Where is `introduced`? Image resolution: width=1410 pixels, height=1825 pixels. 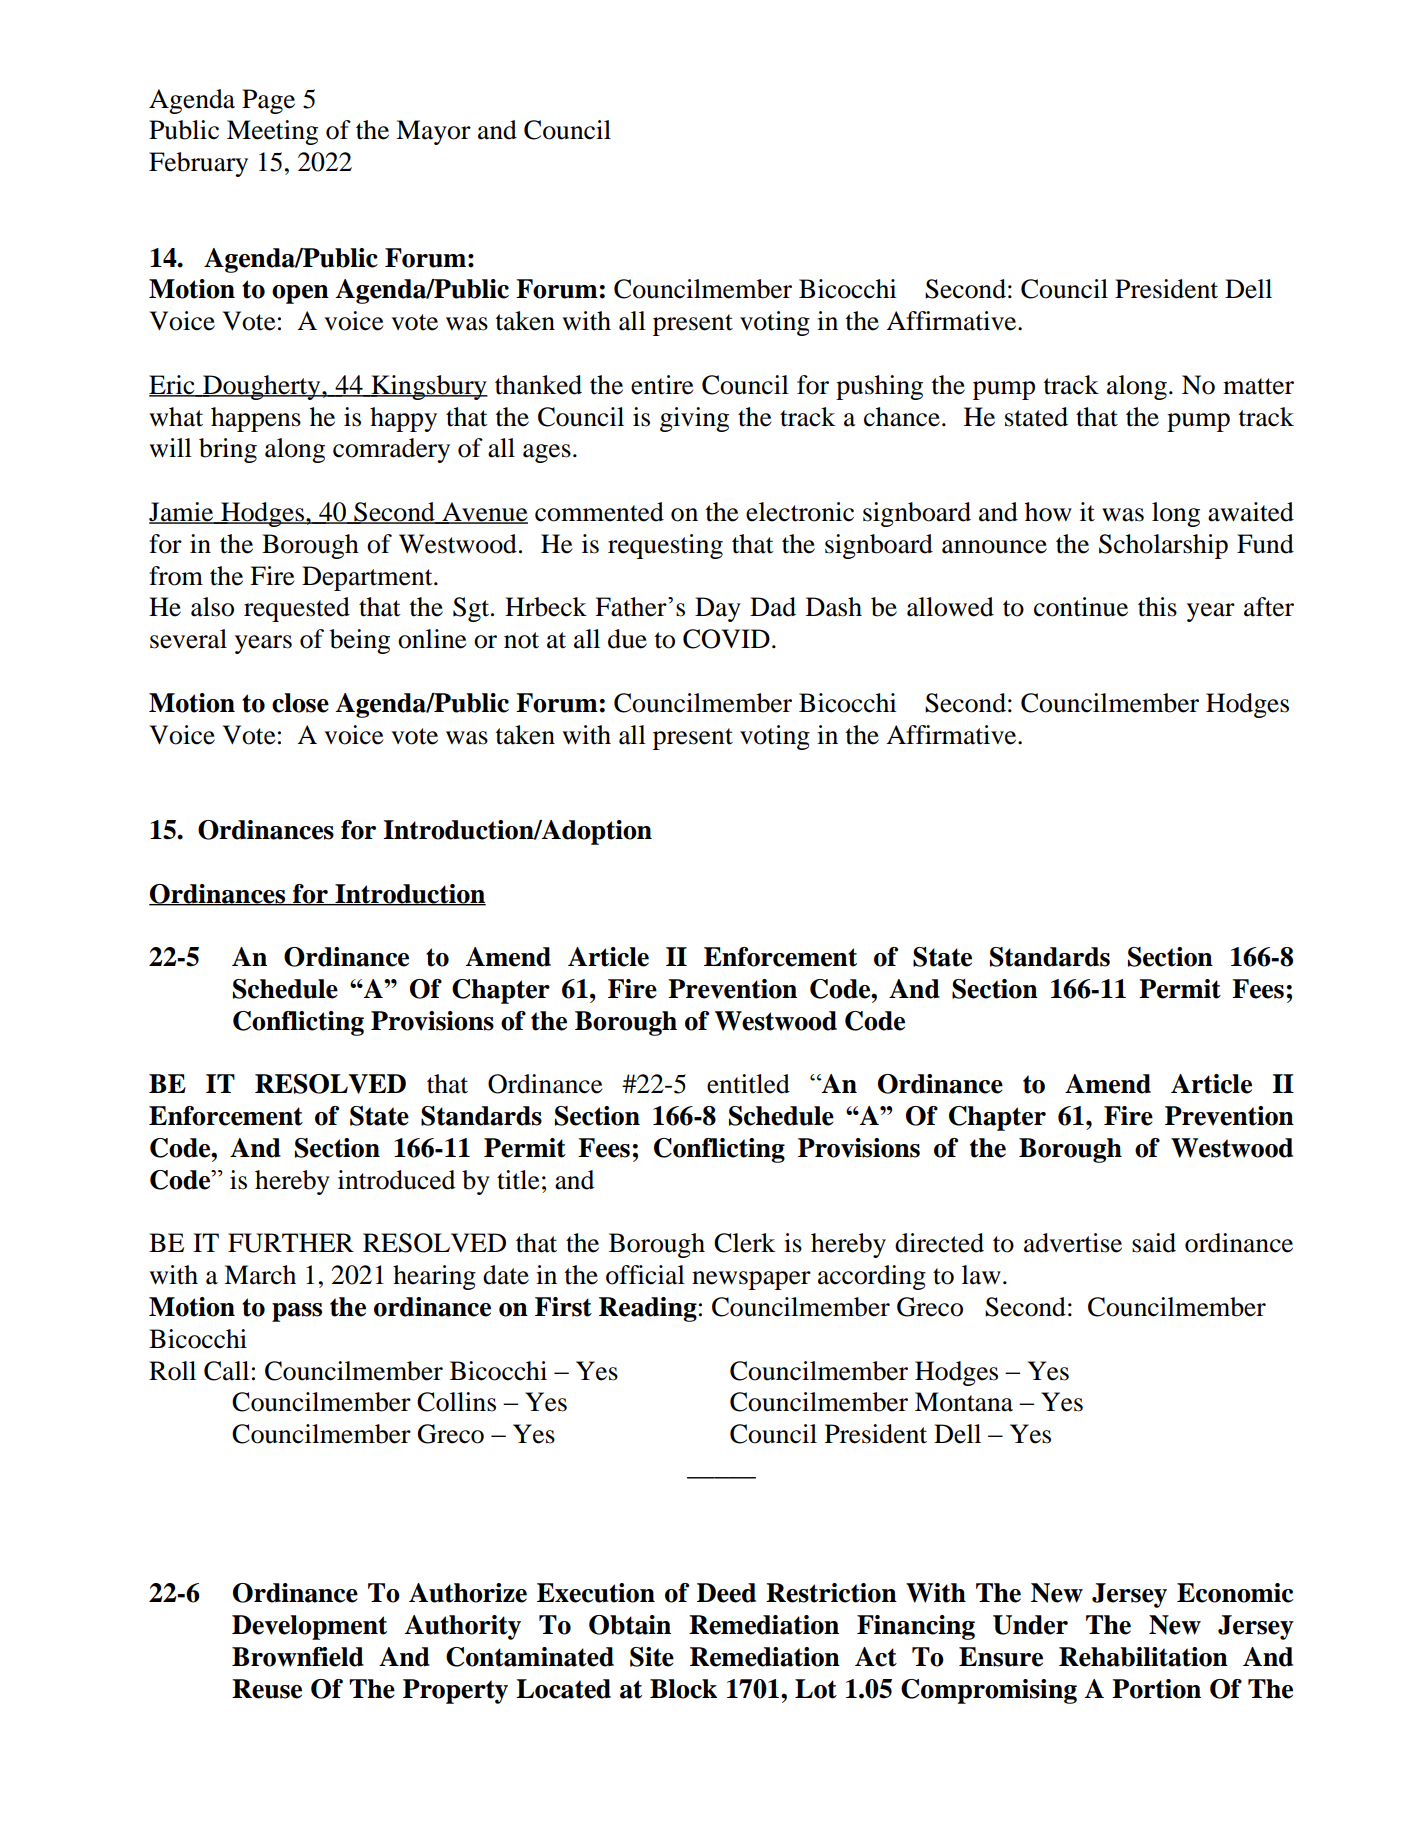
introduced is located at coordinates (396, 1180).
